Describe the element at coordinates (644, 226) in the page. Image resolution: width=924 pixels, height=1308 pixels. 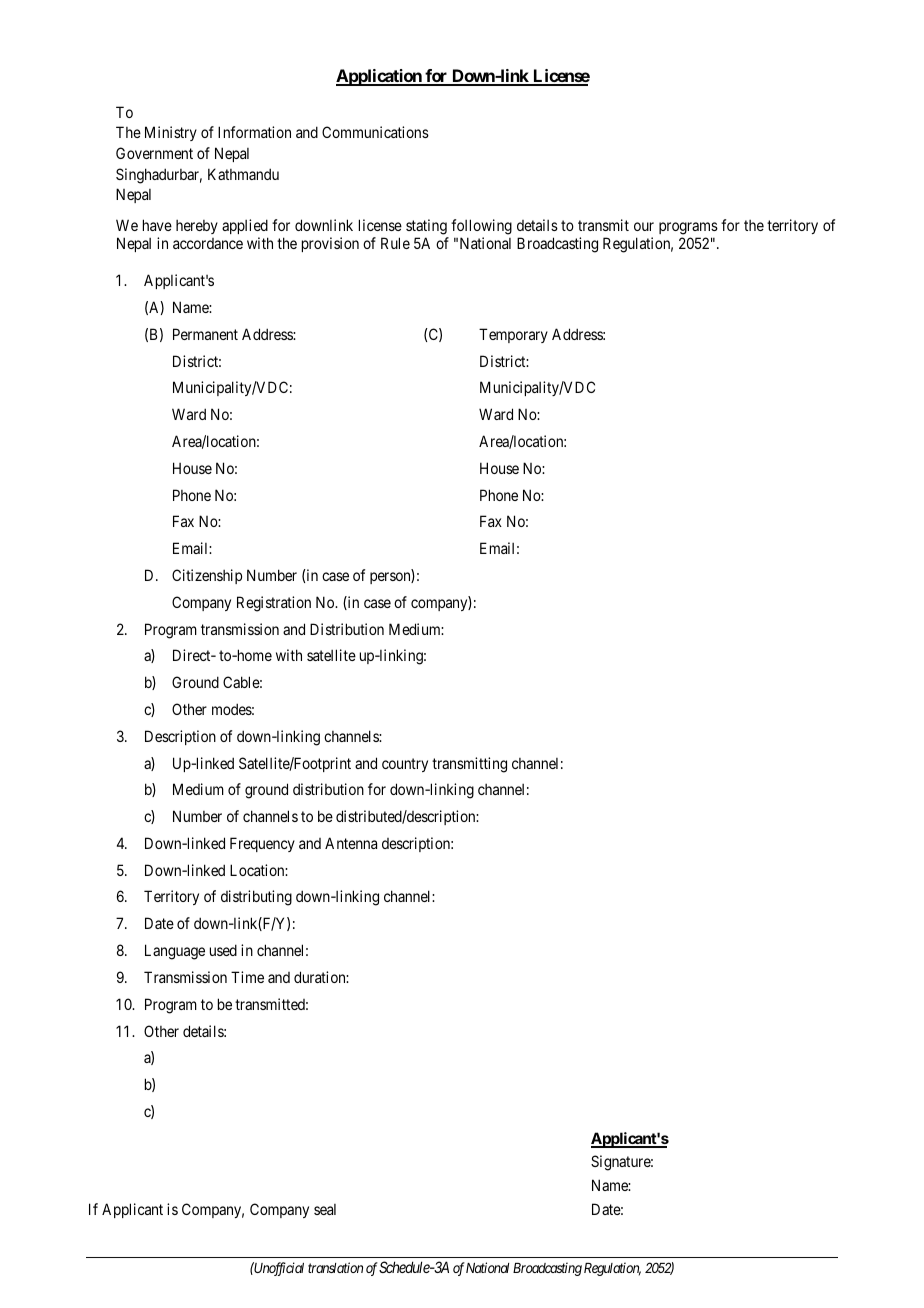
I see `our` at that location.
